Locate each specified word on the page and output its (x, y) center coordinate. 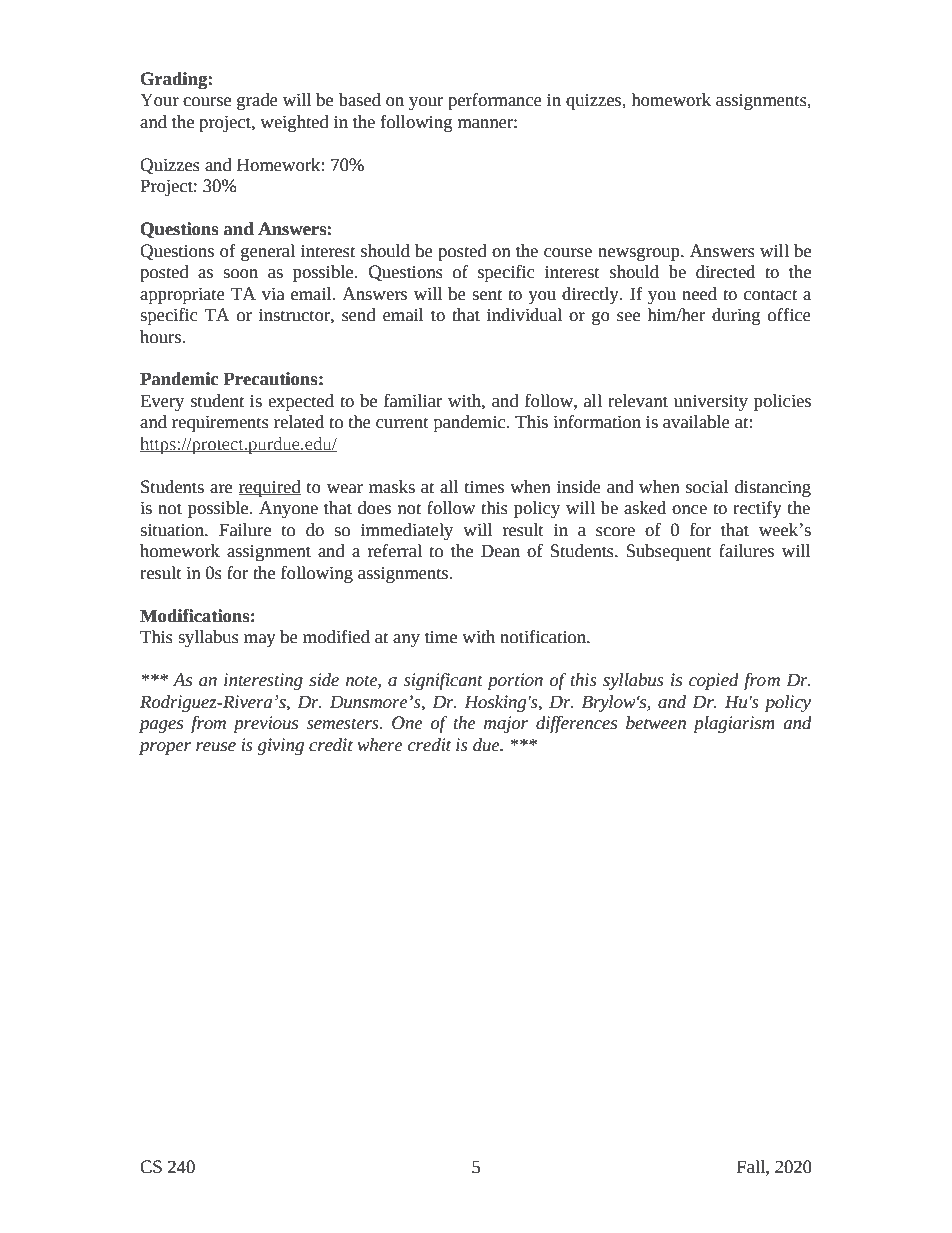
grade (257, 101)
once (689, 510)
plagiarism (734, 724)
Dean (500, 551)
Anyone (288, 509)
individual (524, 315)
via (273, 294)
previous (265, 724)
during (736, 316)
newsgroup (640, 254)
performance (495, 101)
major (506, 724)
